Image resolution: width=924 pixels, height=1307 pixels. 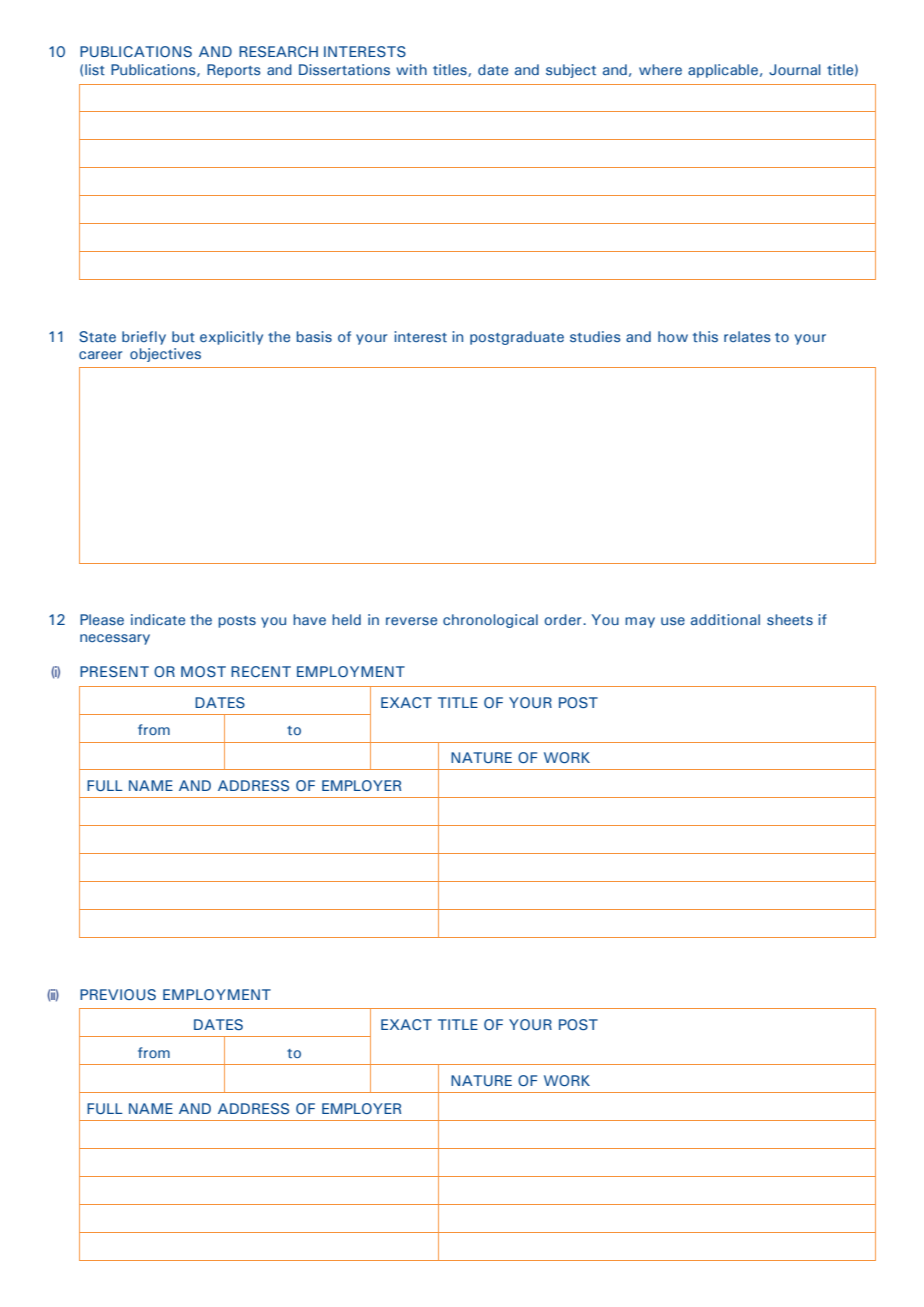 I want to click on applicable, so click(x=723, y=71).
